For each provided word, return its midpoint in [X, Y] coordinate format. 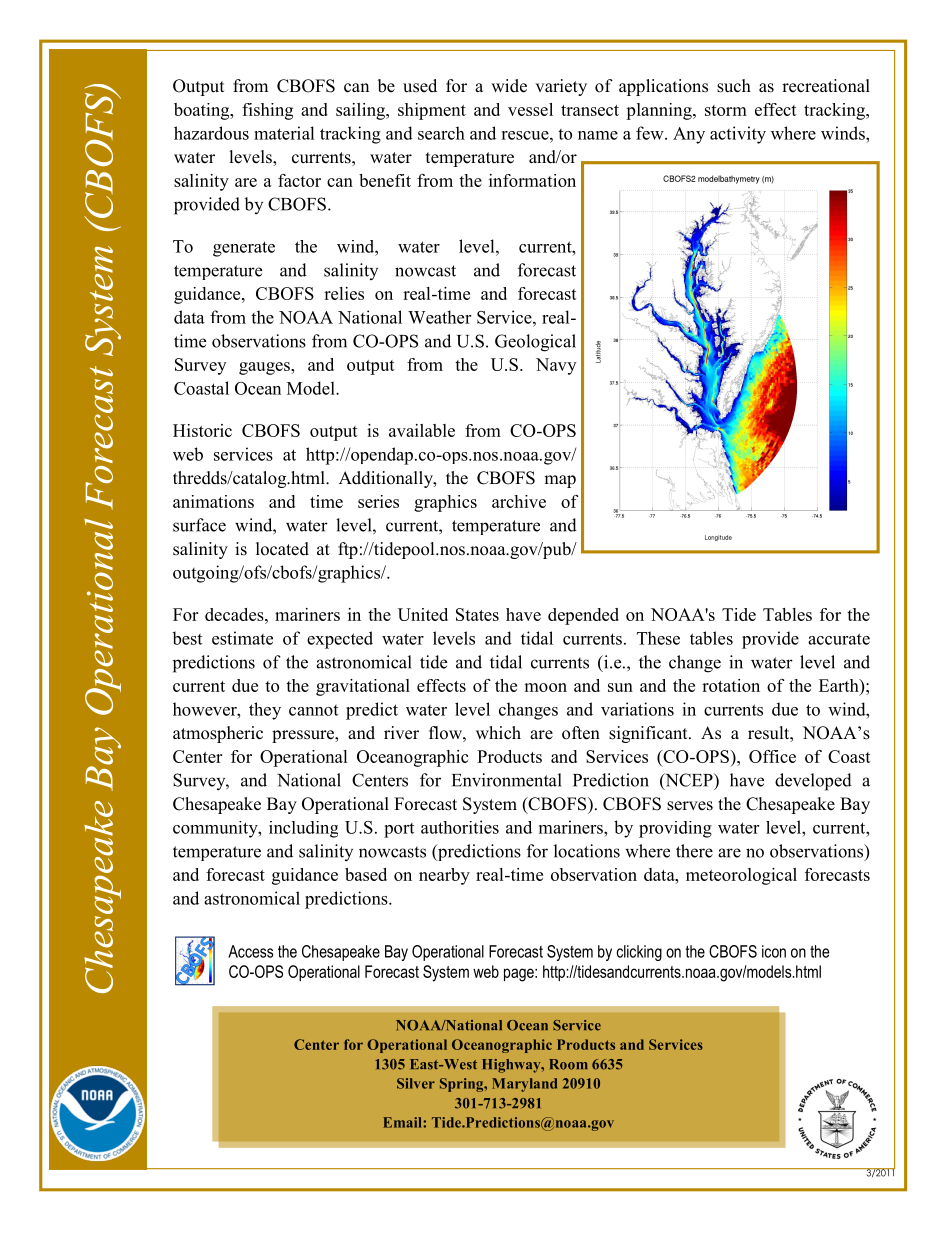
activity [738, 135]
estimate [242, 638]
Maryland [524, 1085]
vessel [530, 109]
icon [774, 951]
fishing [267, 111]
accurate [839, 639]
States [477, 614]
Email [403, 1122]
